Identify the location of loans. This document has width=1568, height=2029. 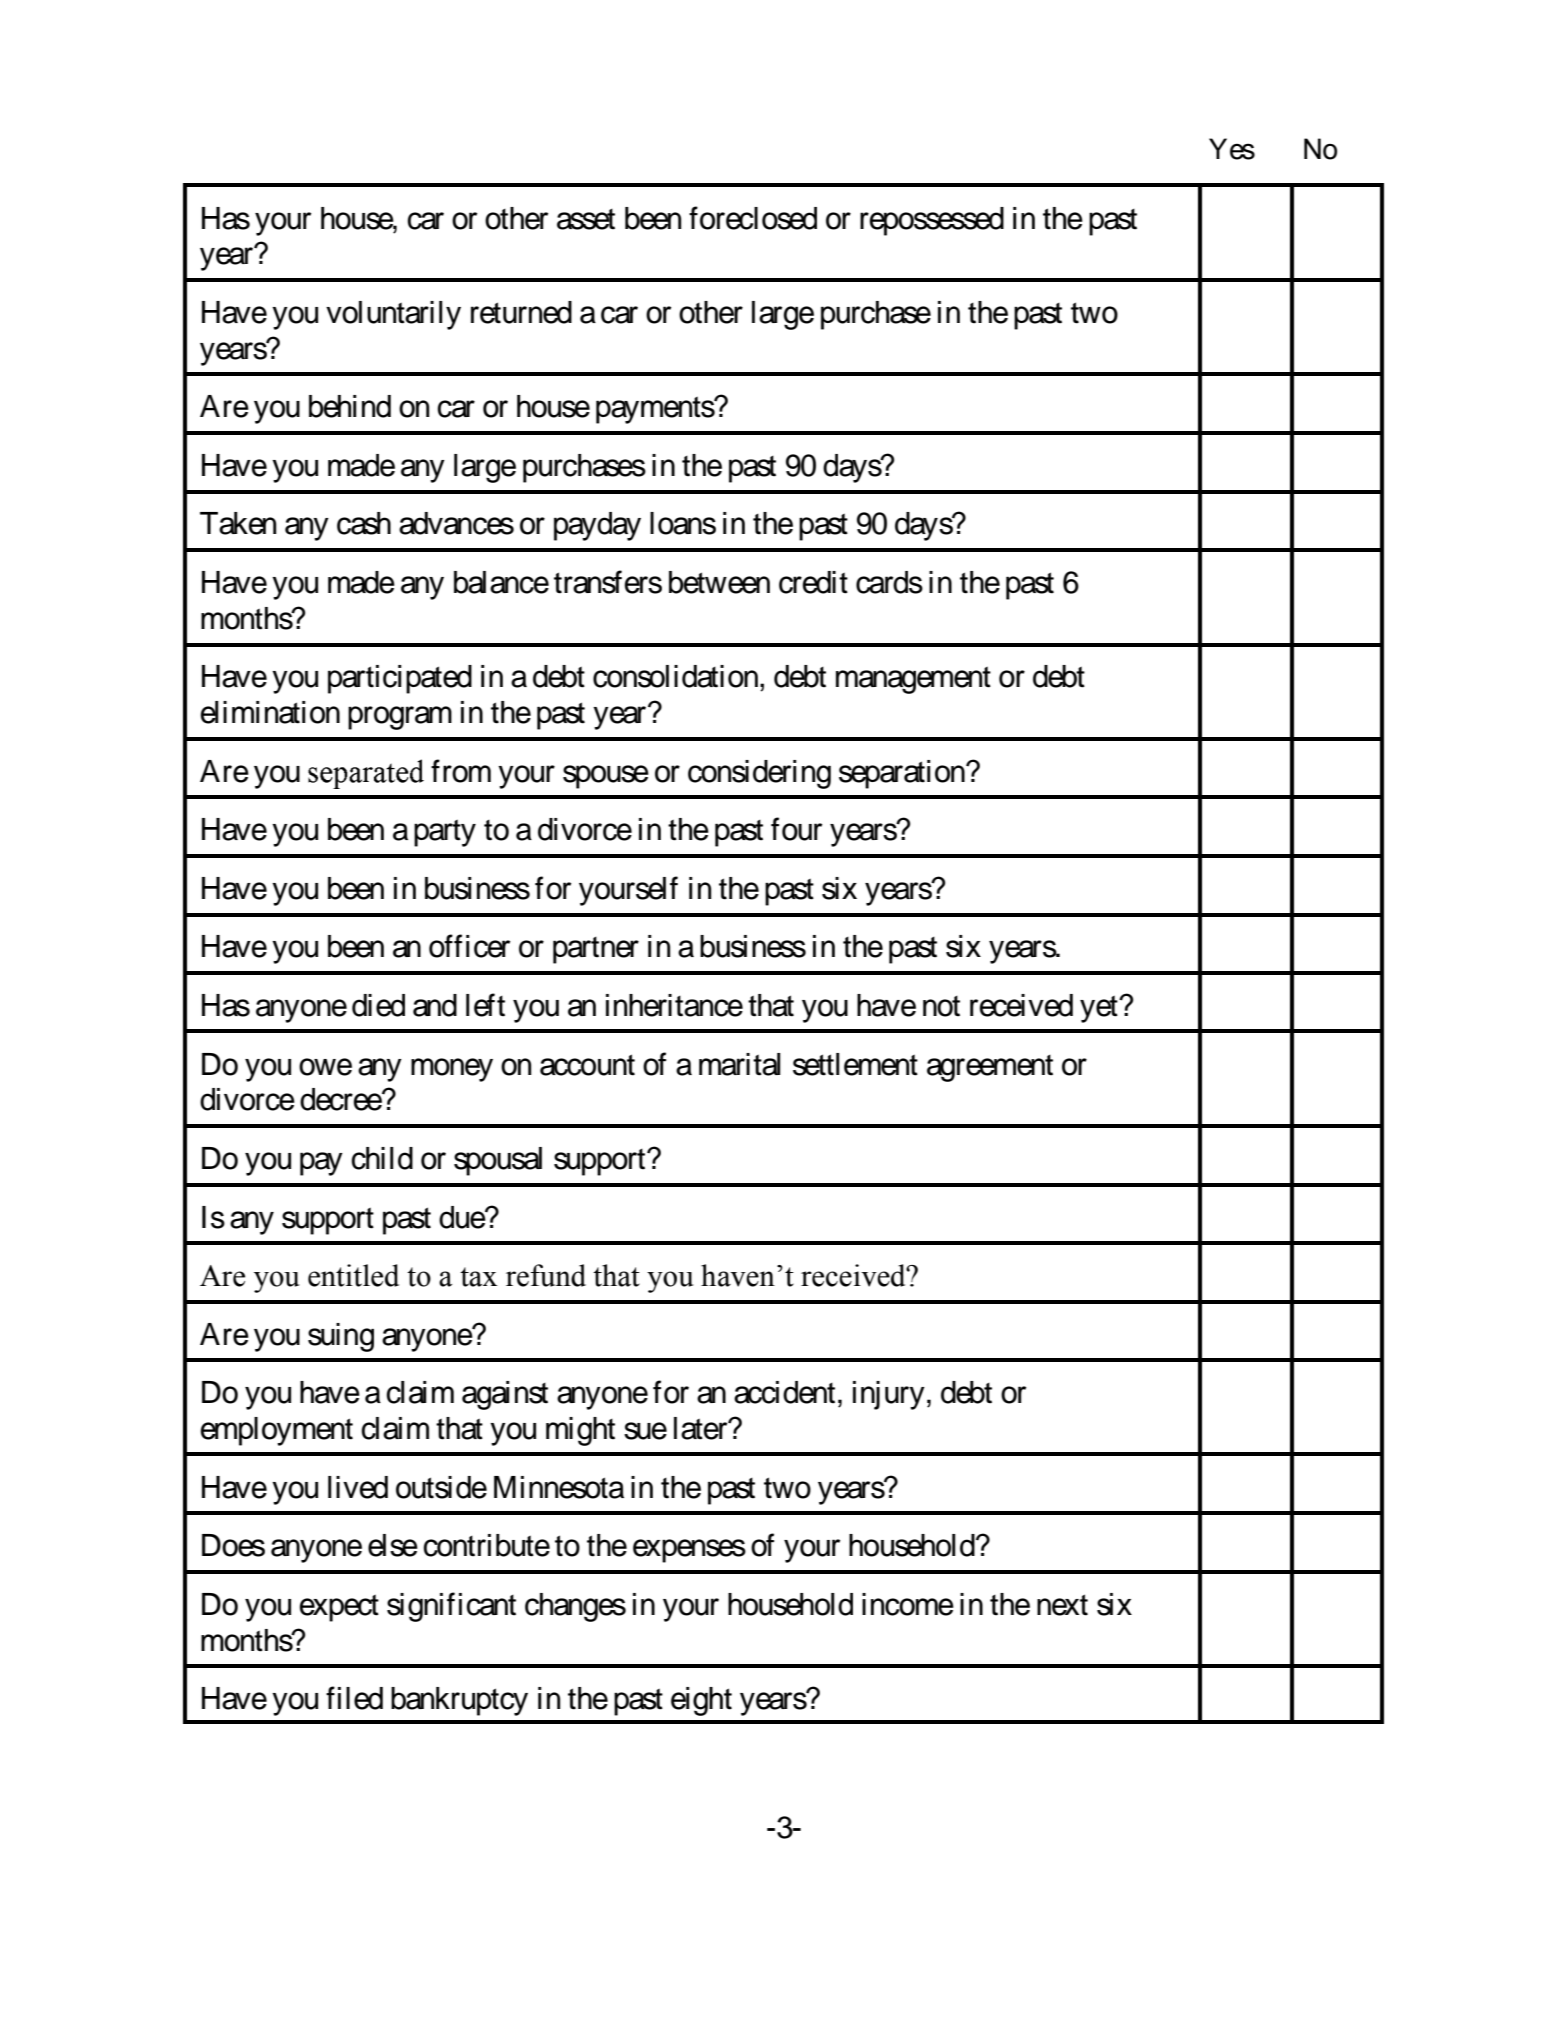
(683, 523).
